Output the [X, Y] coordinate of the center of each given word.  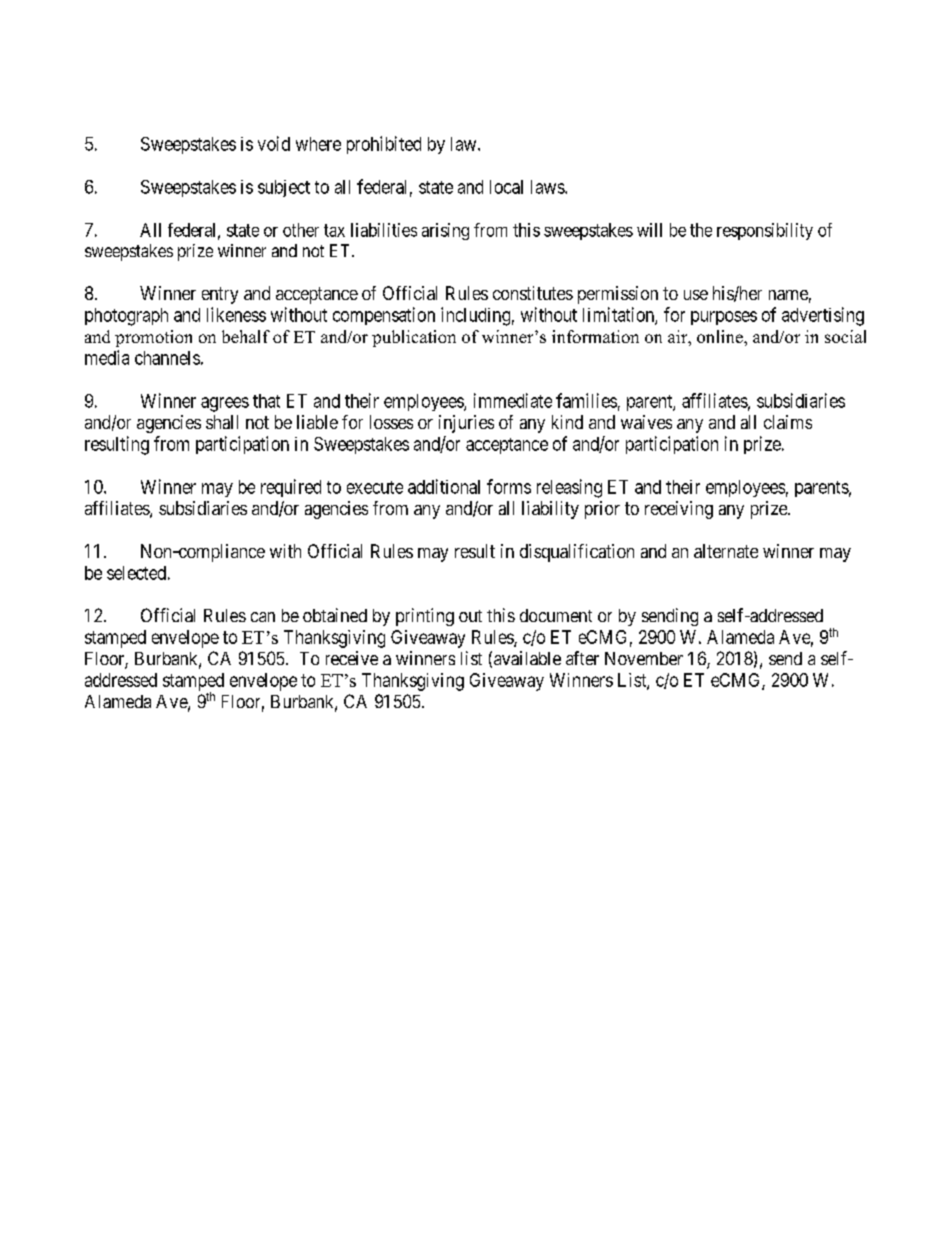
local [506, 187]
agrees [225, 404]
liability [550, 510]
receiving [679, 510]
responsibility [765, 231]
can [263, 617]
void [274, 143]
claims [788, 422]
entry [220, 295]
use [696, 295]
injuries [466, 424]
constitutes [533, 293]
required [291, 488]
